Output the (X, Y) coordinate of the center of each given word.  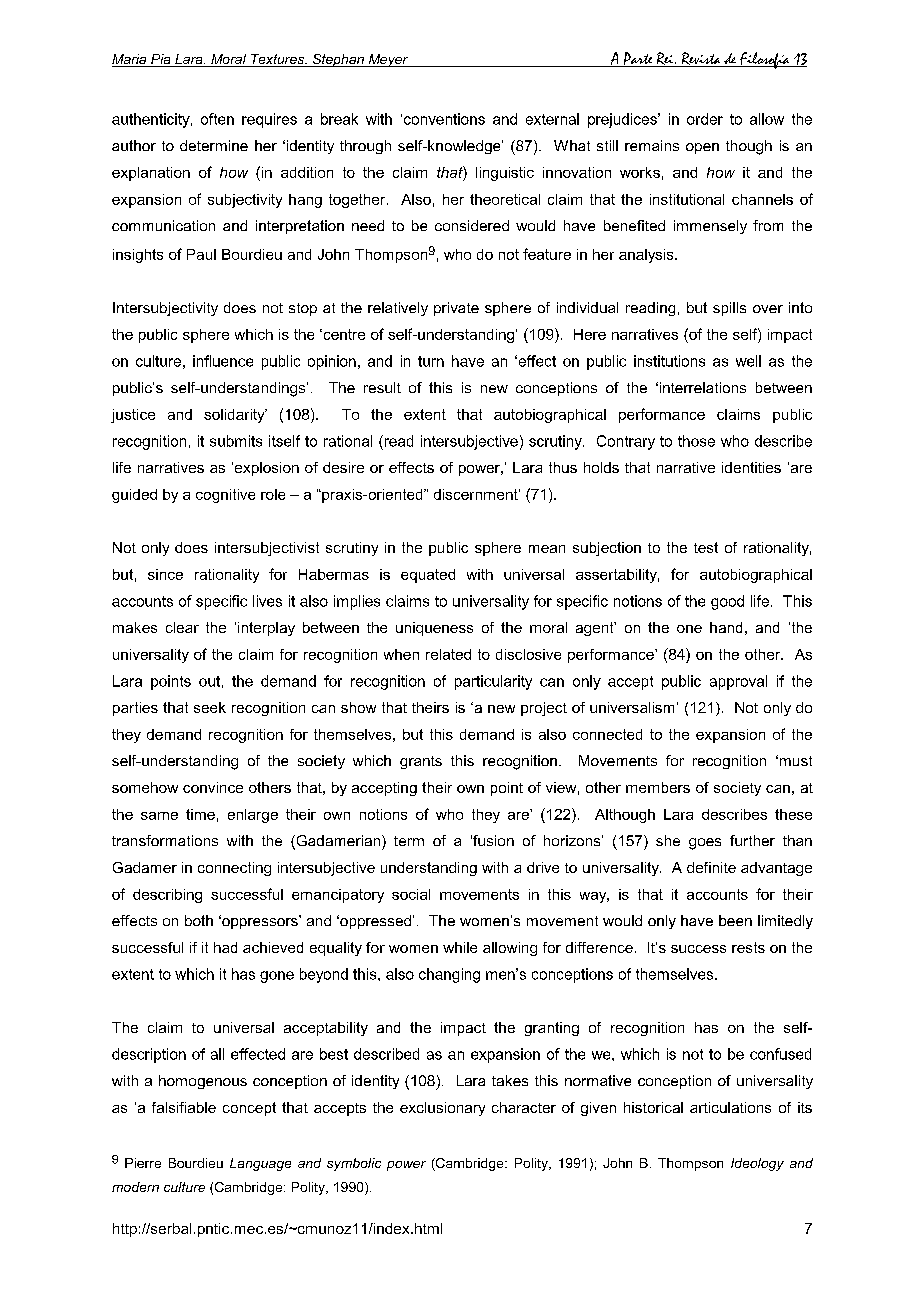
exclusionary (442, 1109)
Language (260, 1164)
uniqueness (434, 629)
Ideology (757, 1164)
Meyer (388, 60)
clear (182, 627)
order (705, 119)
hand (726, 627)
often (217, 119)
